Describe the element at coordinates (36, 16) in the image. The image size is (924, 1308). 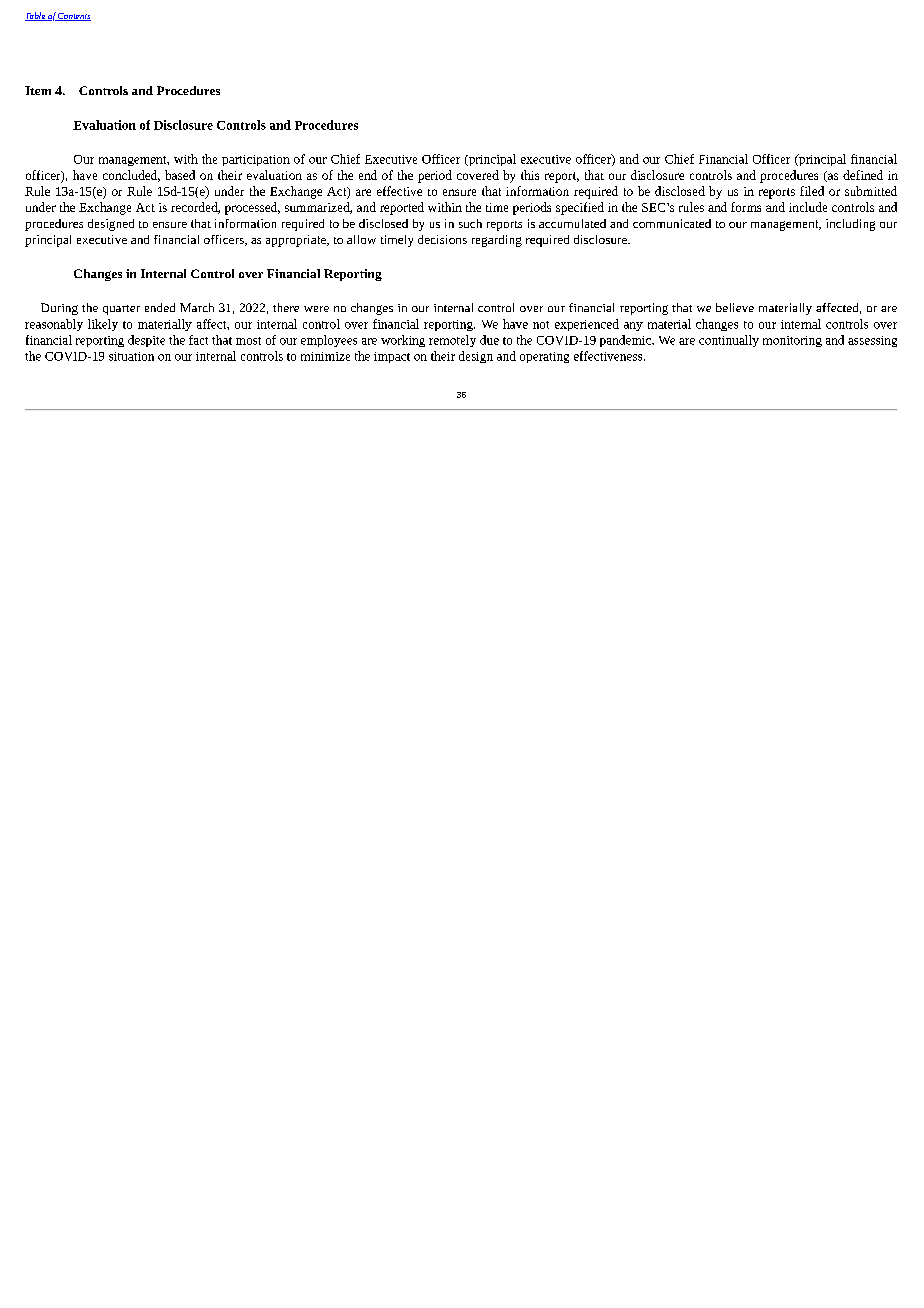
I see `Table` at that location.
